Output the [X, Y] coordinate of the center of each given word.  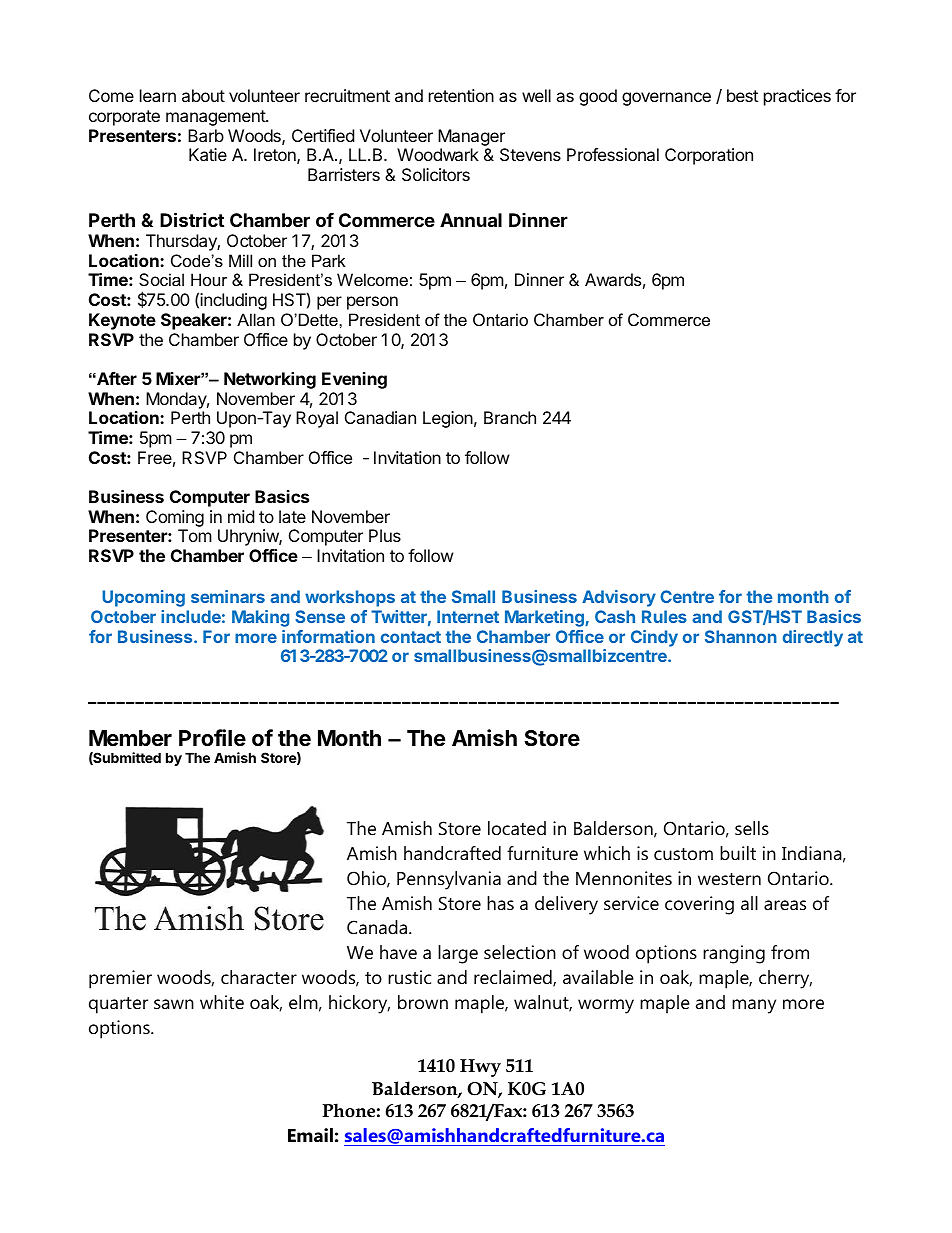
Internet [468, 616]
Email [310, 1135]
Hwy [480, 1068]
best [742, 95]
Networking [270, 380]
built [738, 853]
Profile [212, 737]
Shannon [741, 636]
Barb [206, 135]
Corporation [709, 156]
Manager [471, 137]
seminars [228, 596]
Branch [510, 417]
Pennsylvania [449, 880]
